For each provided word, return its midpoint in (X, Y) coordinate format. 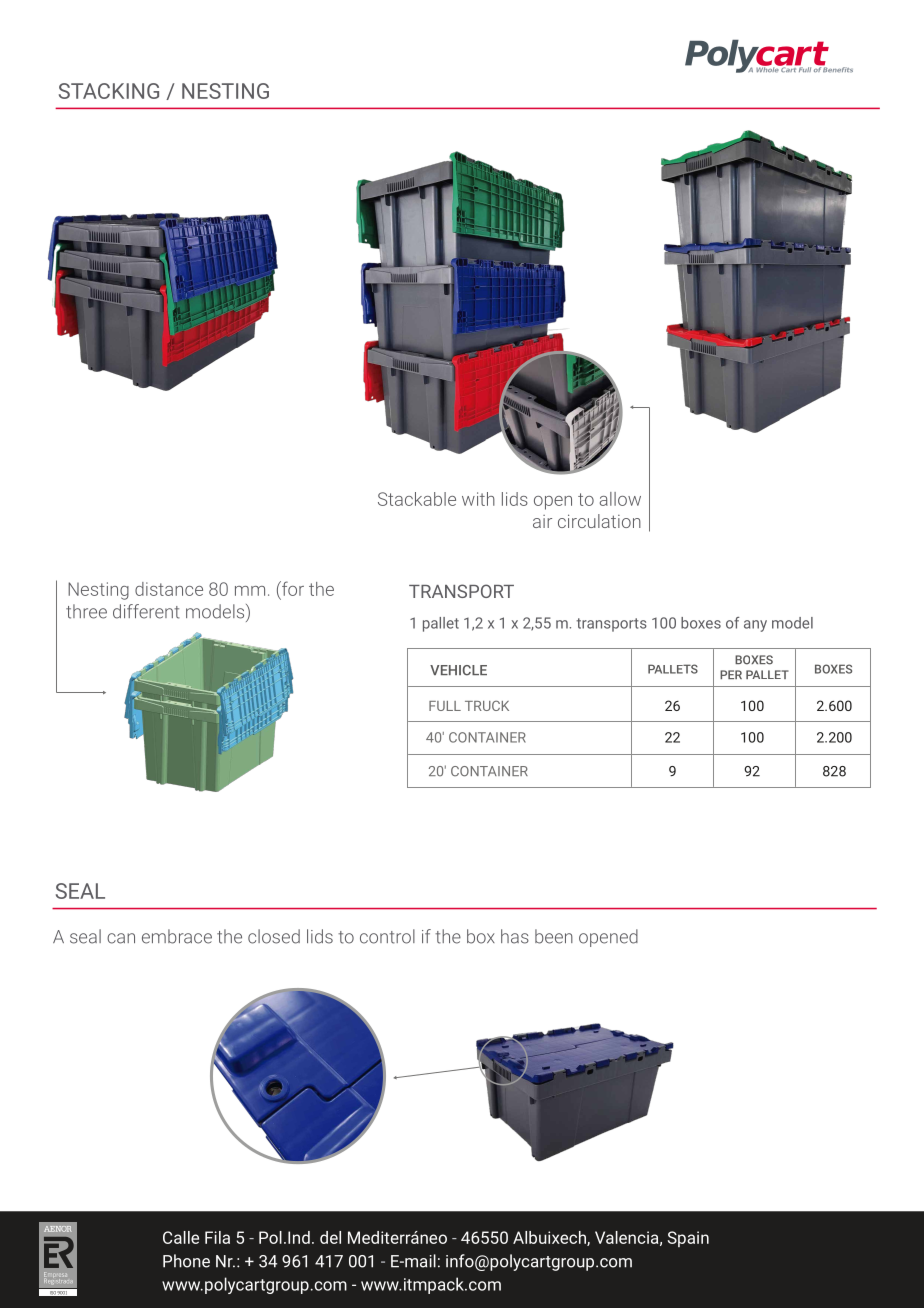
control (387, 936)
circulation (599, 521)
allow (620, 499)
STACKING (109, 91)
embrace (177, 936)
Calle (181, 1237)
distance (169, 589)
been (554, 936)
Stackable (417, 499)
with (478, 499)
